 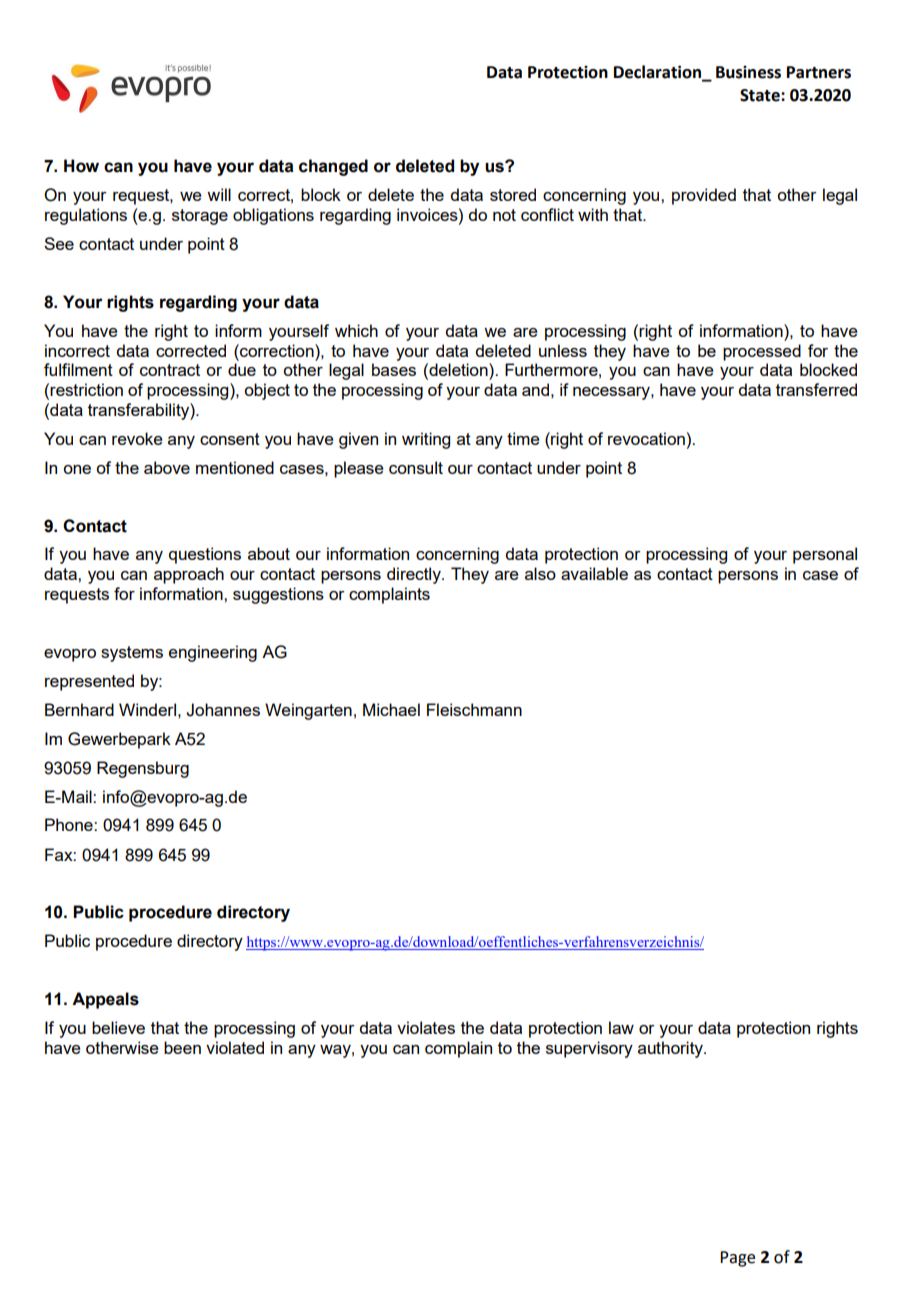 What do you see at coordinates (671, 1049) in the document?
I see `authority` at bounding box center [671, 1049].
